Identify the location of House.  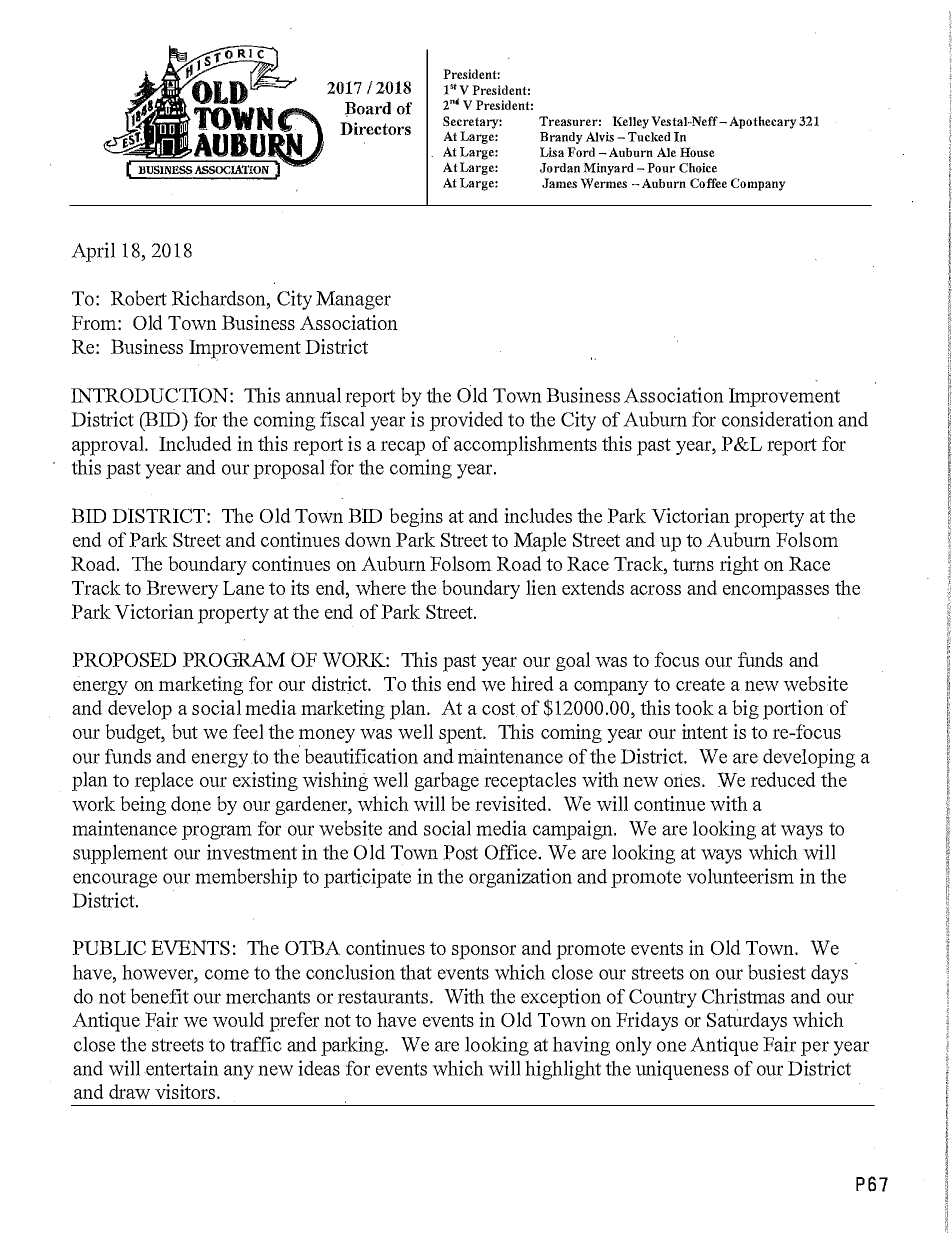
(697, 152).
